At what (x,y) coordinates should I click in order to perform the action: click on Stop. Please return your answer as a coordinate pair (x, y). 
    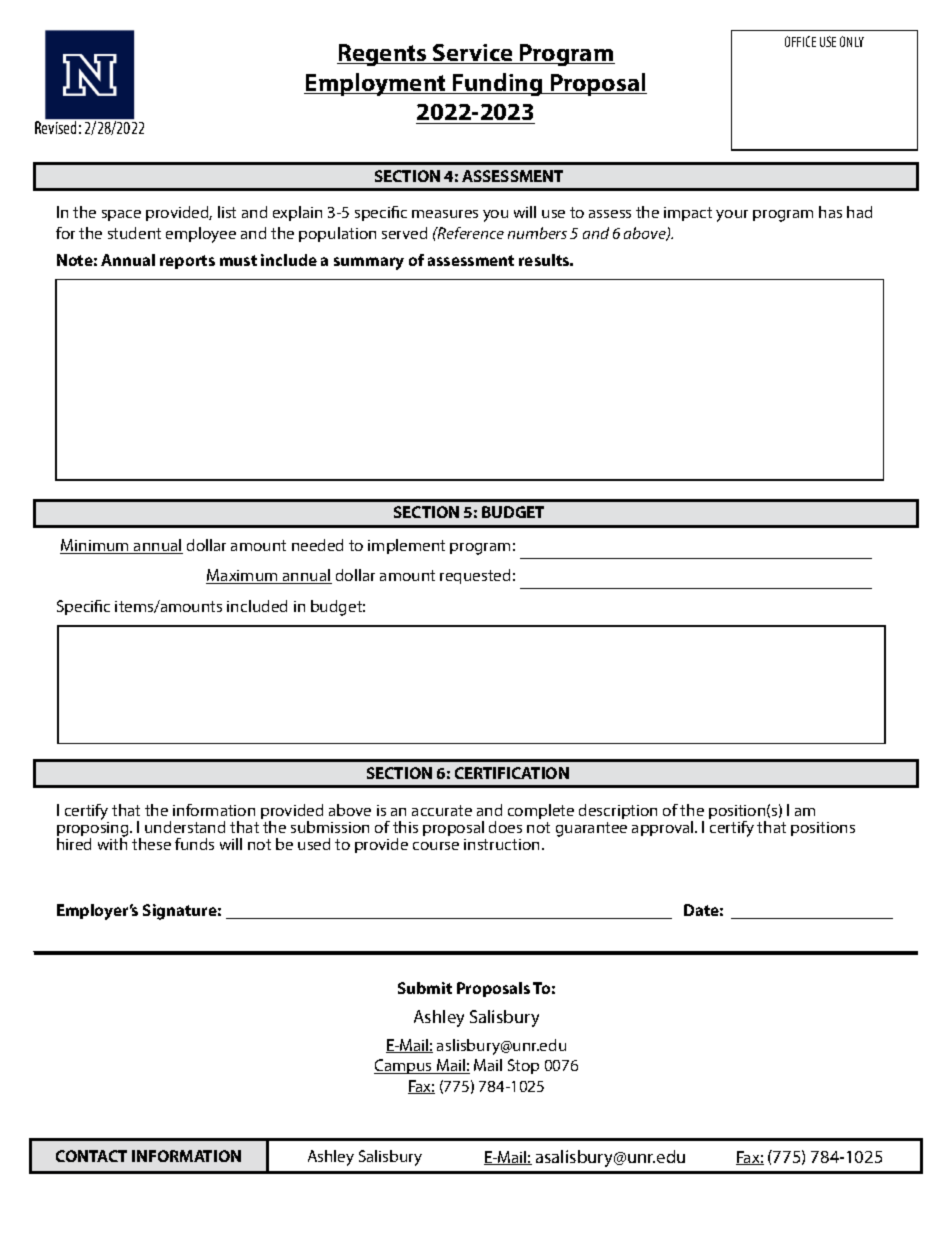
    Looking at the image, I should click on (523, 1066).
